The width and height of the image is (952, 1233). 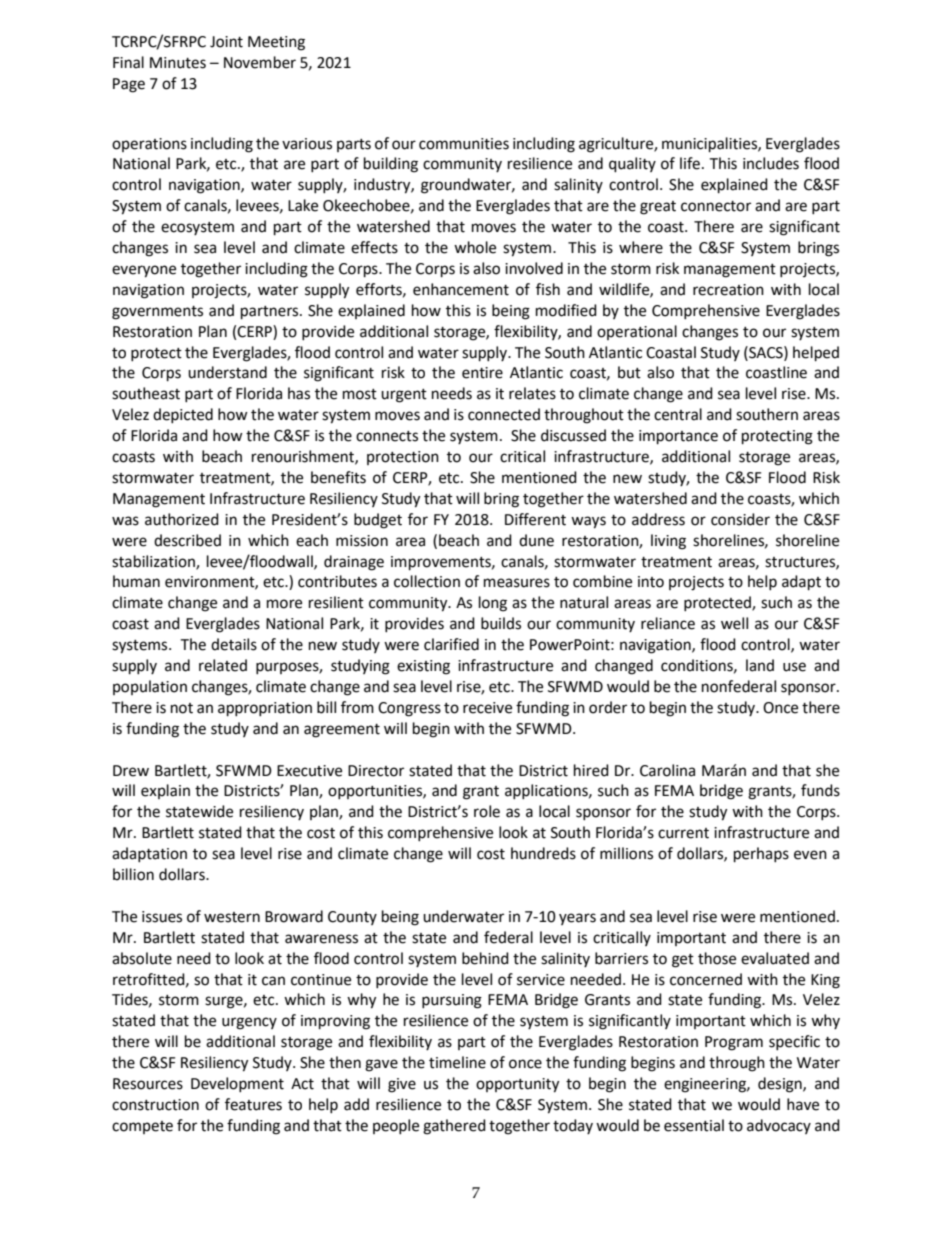 I want to click on recreation, so click(x=728, y=290).
